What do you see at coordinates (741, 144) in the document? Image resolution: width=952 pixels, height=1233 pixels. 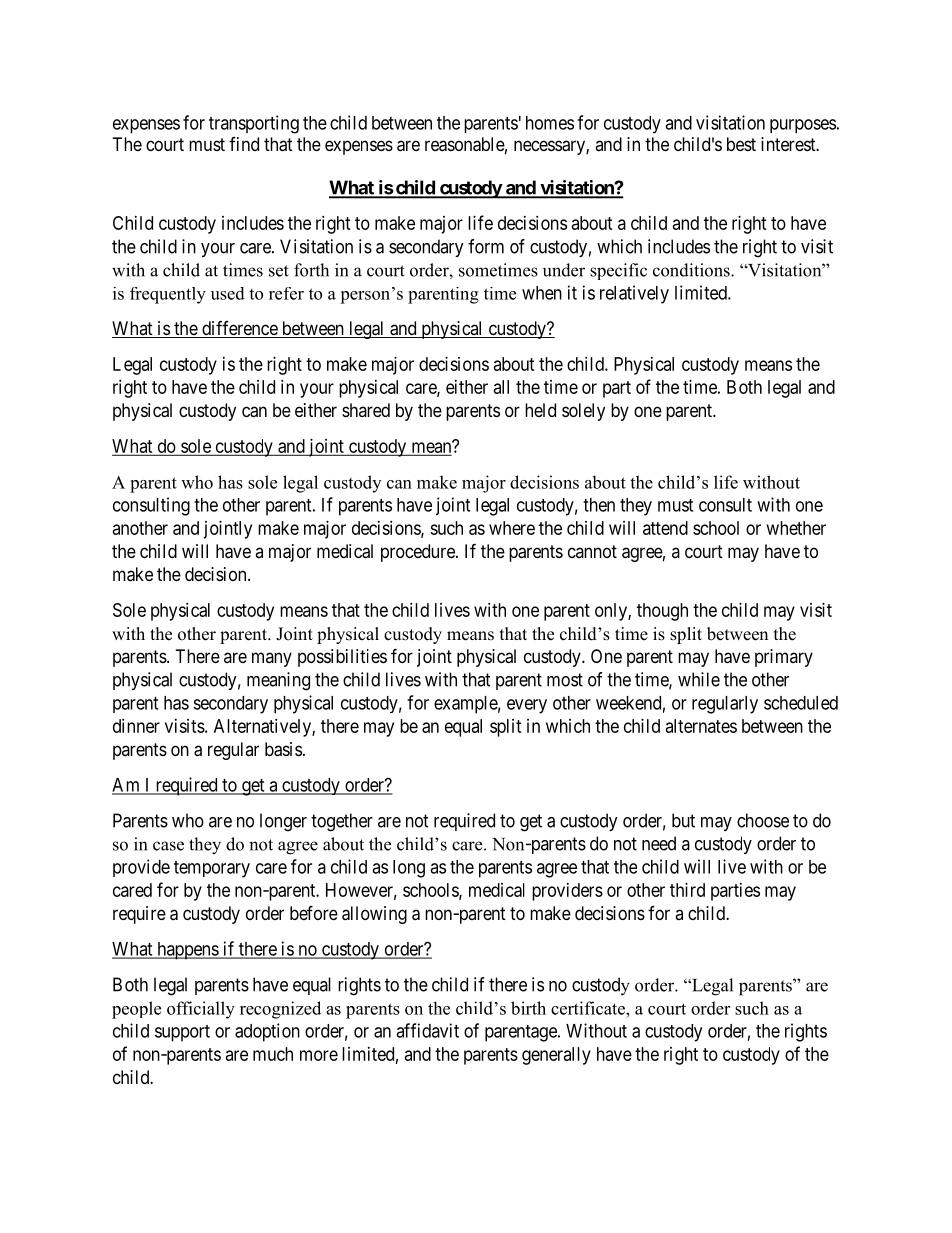 I see `best` at bounding box center [741, 144].
